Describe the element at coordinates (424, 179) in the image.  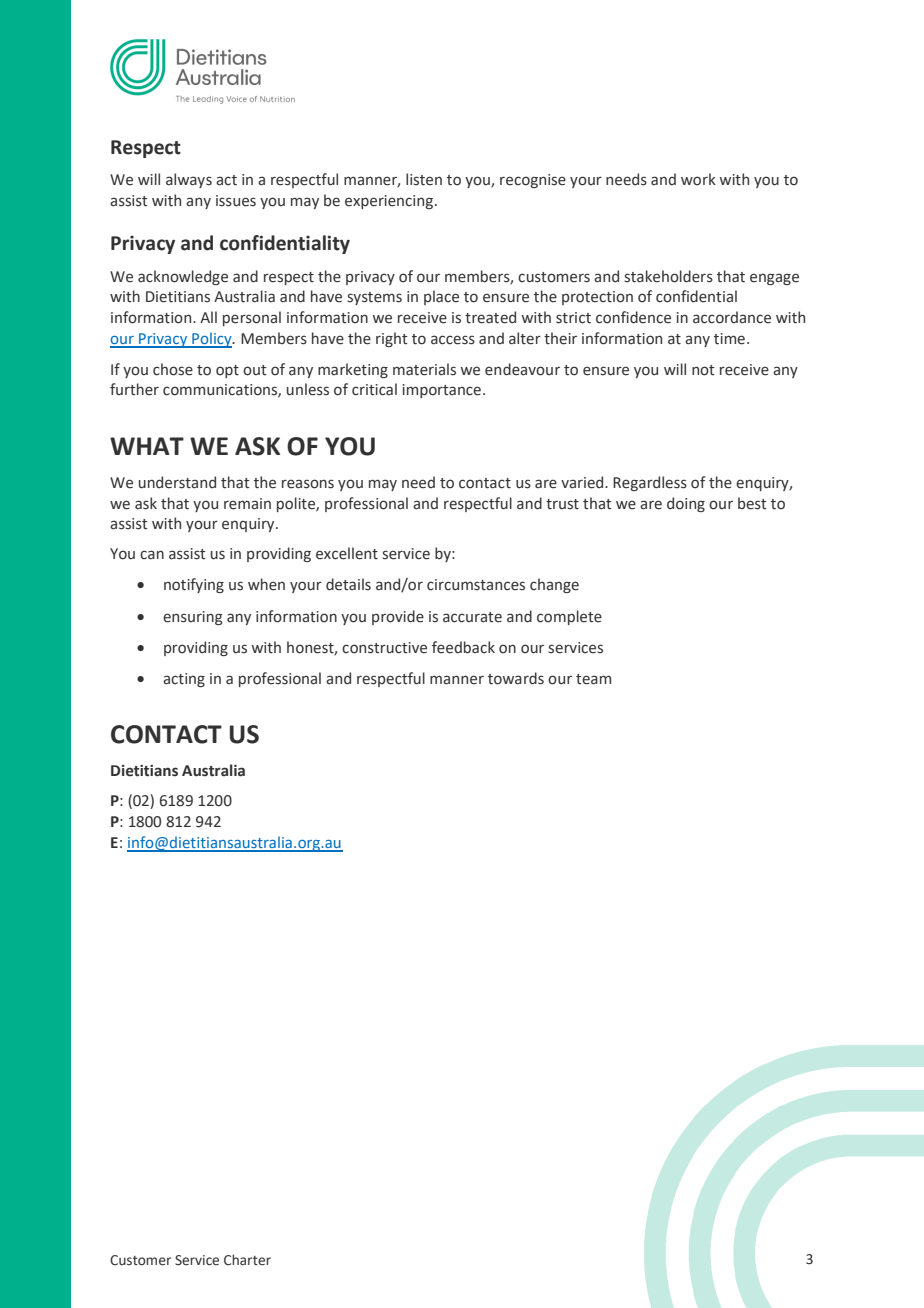
I see `listen` at that location.
